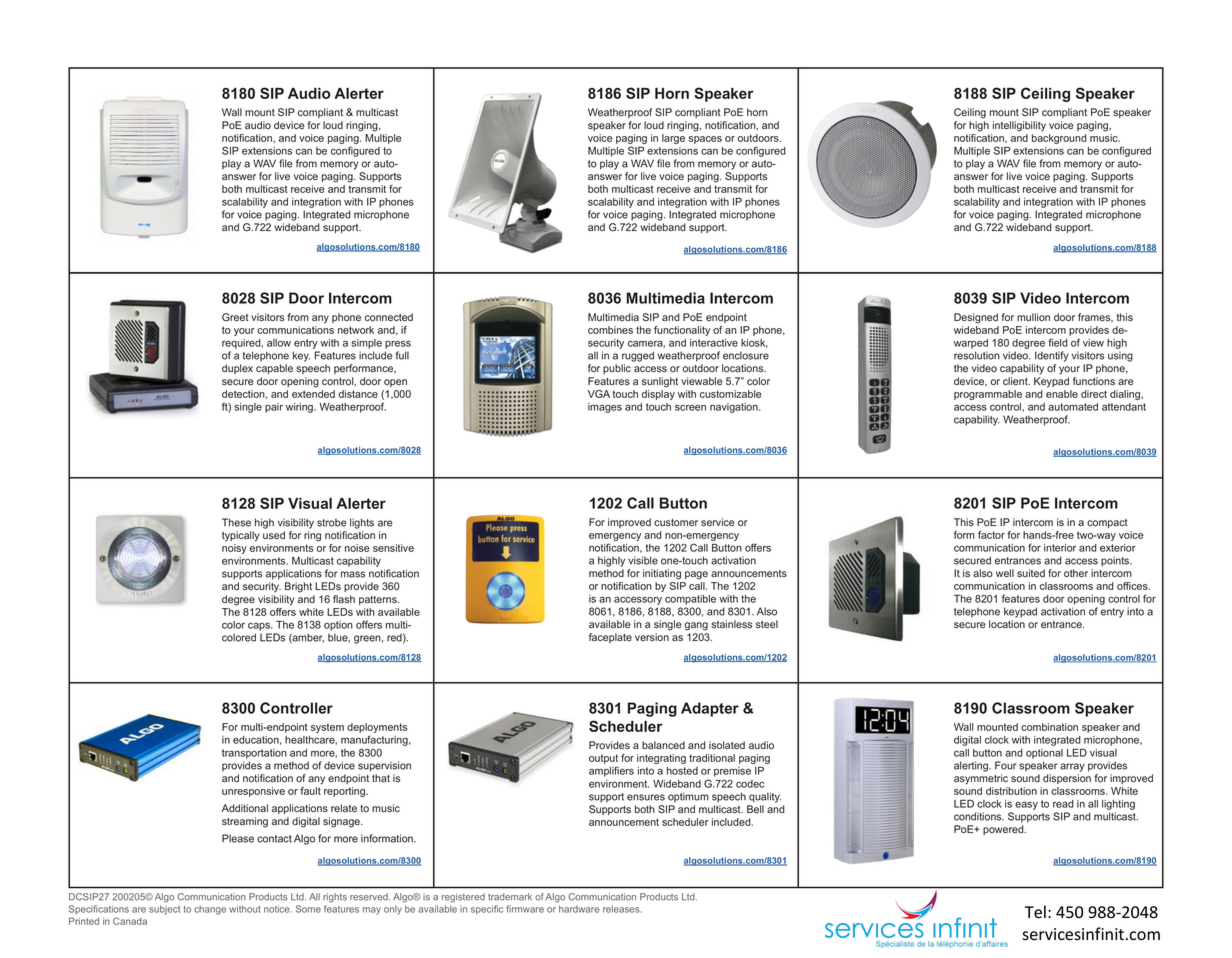  What do you see at coordinates (1019, 126) in the screenshot?
I see `intelligibility` at bounding box center [1019, 126].
